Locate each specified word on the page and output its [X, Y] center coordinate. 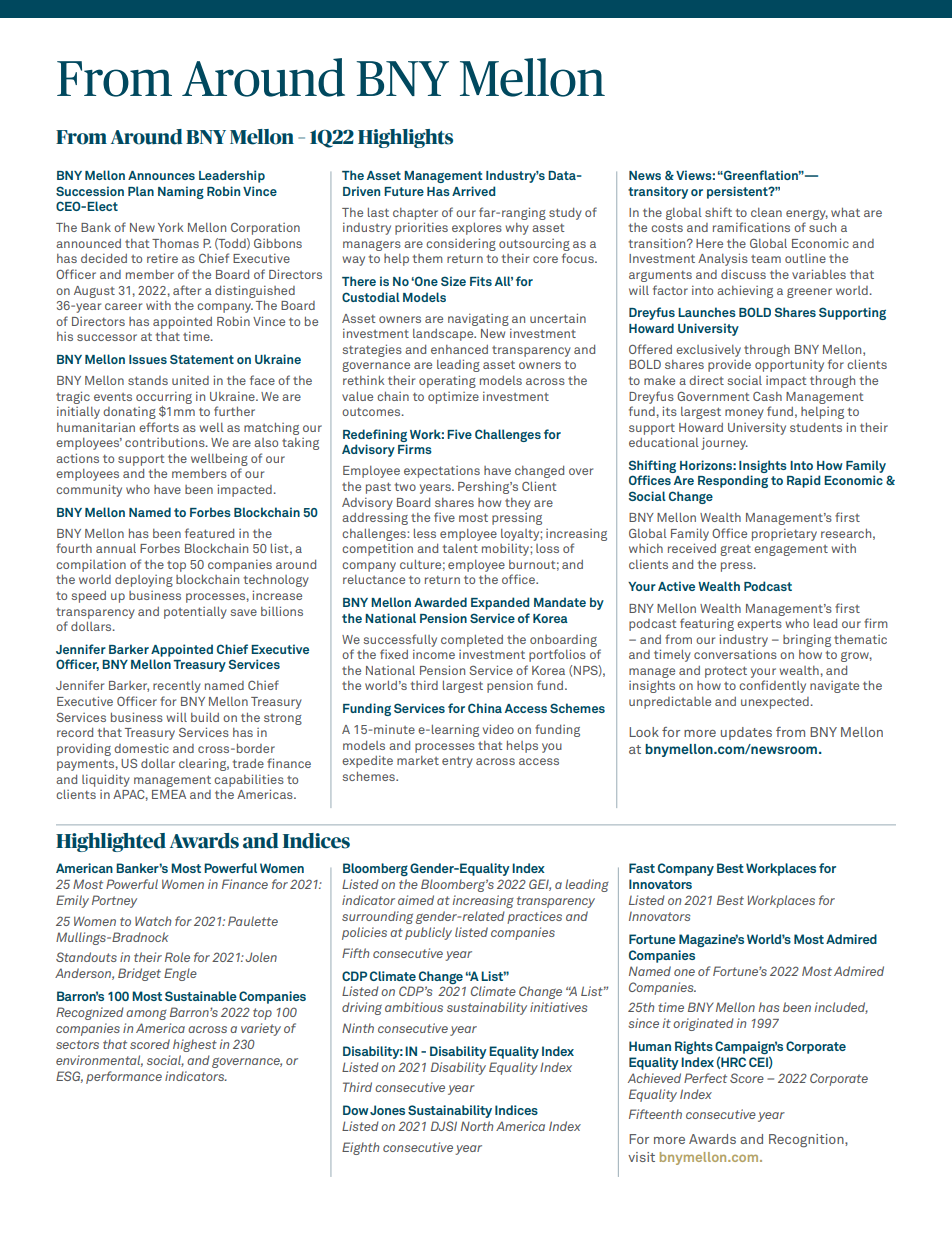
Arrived [473, 191]
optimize [453, 398]
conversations [735, 654]
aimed [416, 900]
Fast [642, 868]
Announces [161, 175]
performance [124, 1077]
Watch [153, 921]
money [744, 414]
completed [472, 641]
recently [177, 687]
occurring [164, 397]
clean [766, 212]
